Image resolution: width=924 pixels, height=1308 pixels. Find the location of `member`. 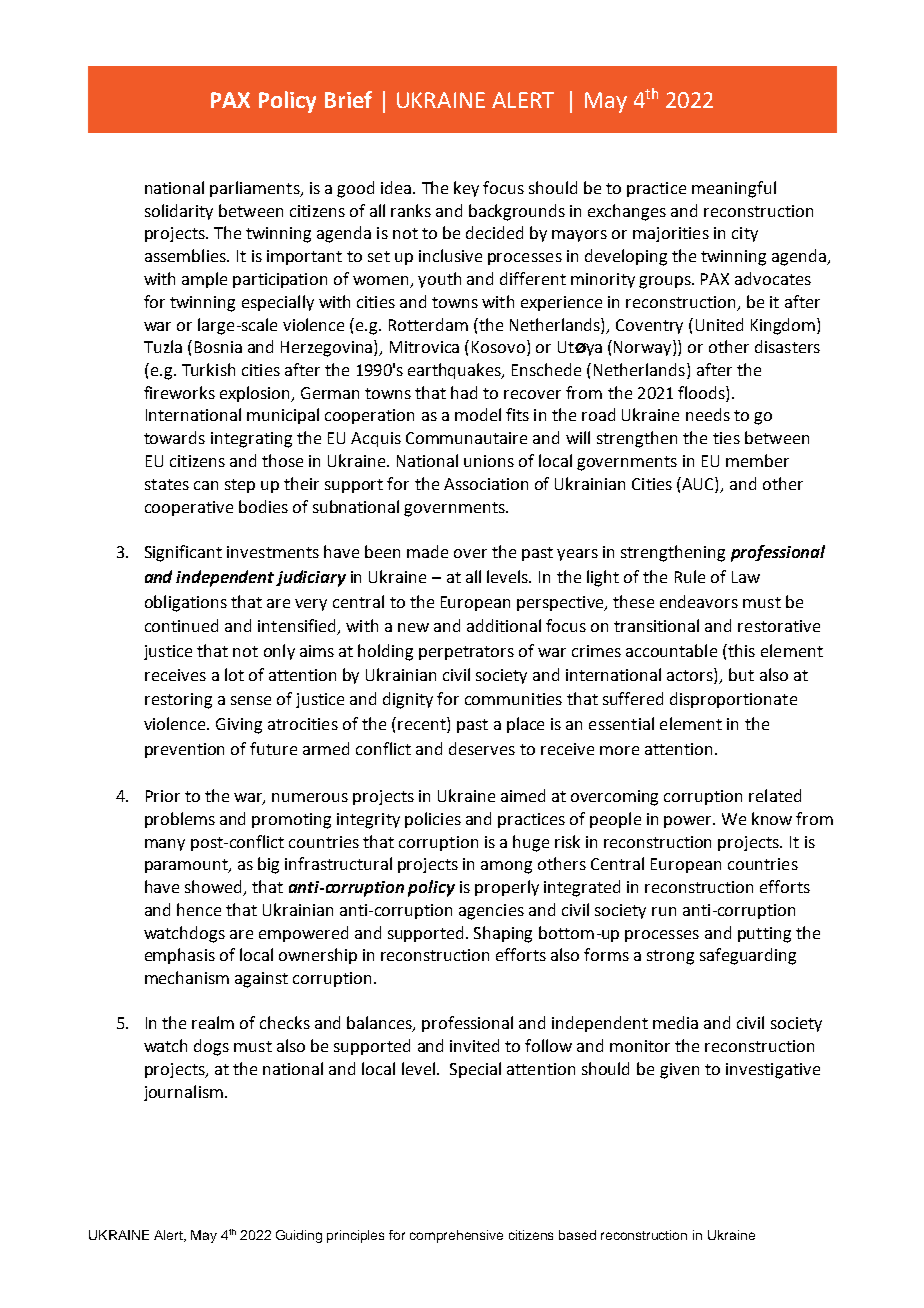

member is located at coordinates (757, 460).
